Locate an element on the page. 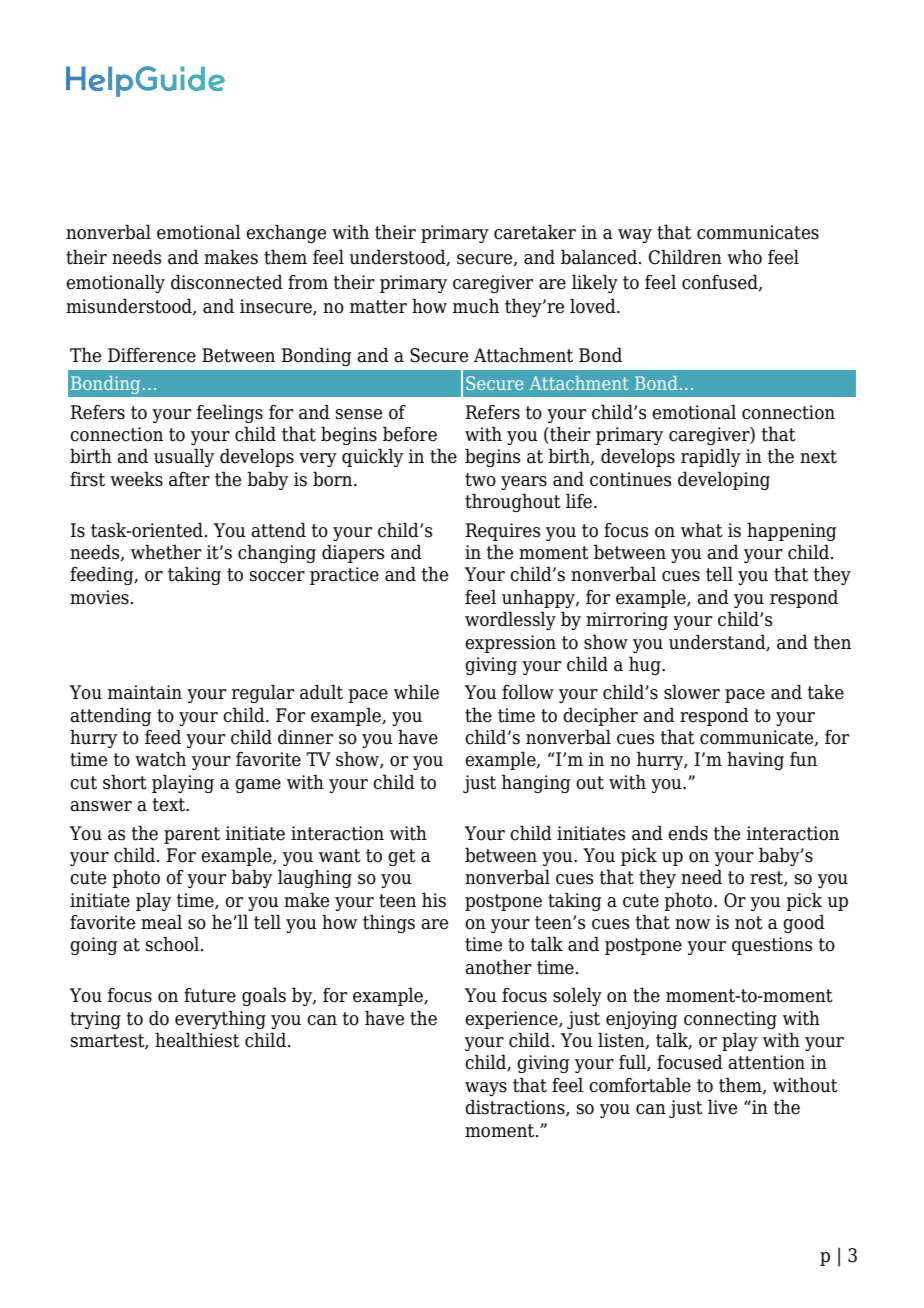 This page has height=1308, width=924. who is located at coordinates (744, 257).
